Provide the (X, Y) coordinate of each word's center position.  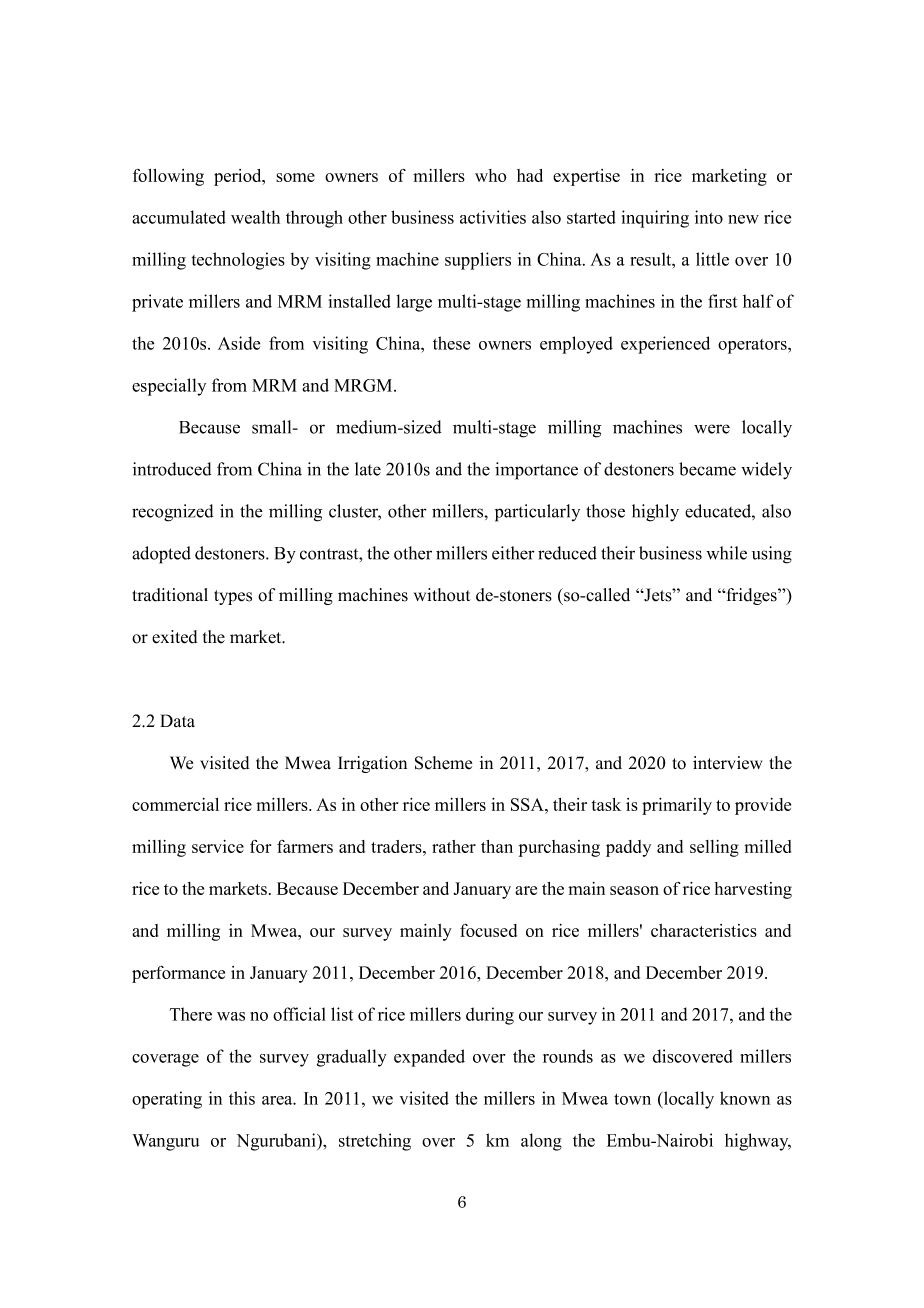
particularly (537, 513)
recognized (172, 513)
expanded (429, 1058)
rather (454, 846)
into (709, 217)
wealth (255, 217)
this (242, 1098)
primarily (677, 806)
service (218, 846)
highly (655, 513)
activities (493, 217)
